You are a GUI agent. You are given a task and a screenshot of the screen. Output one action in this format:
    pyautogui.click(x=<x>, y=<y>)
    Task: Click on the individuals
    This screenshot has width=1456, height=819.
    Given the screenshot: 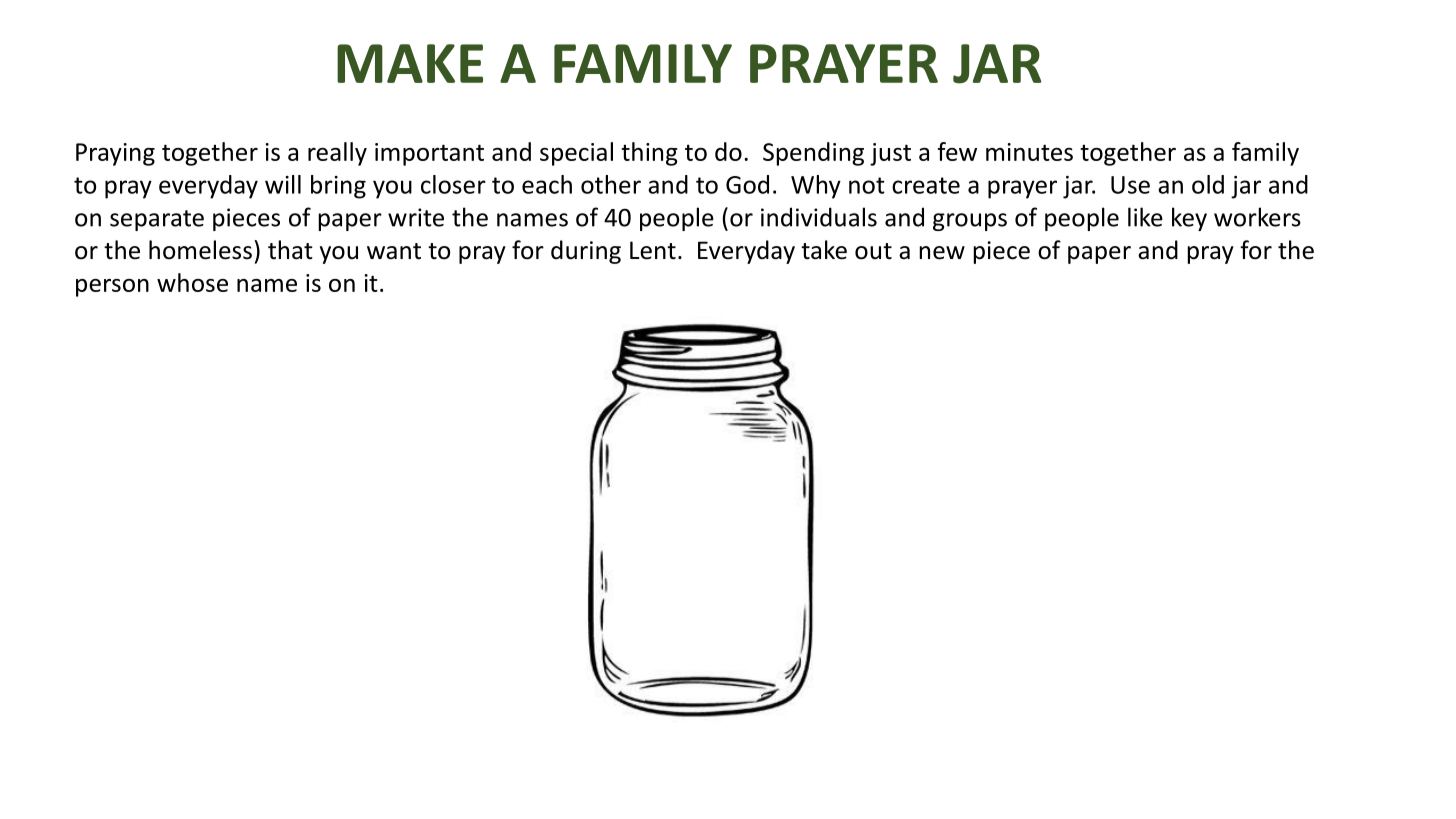 What is the action you would take?
    pyautogui.click(x=819, y=217)
